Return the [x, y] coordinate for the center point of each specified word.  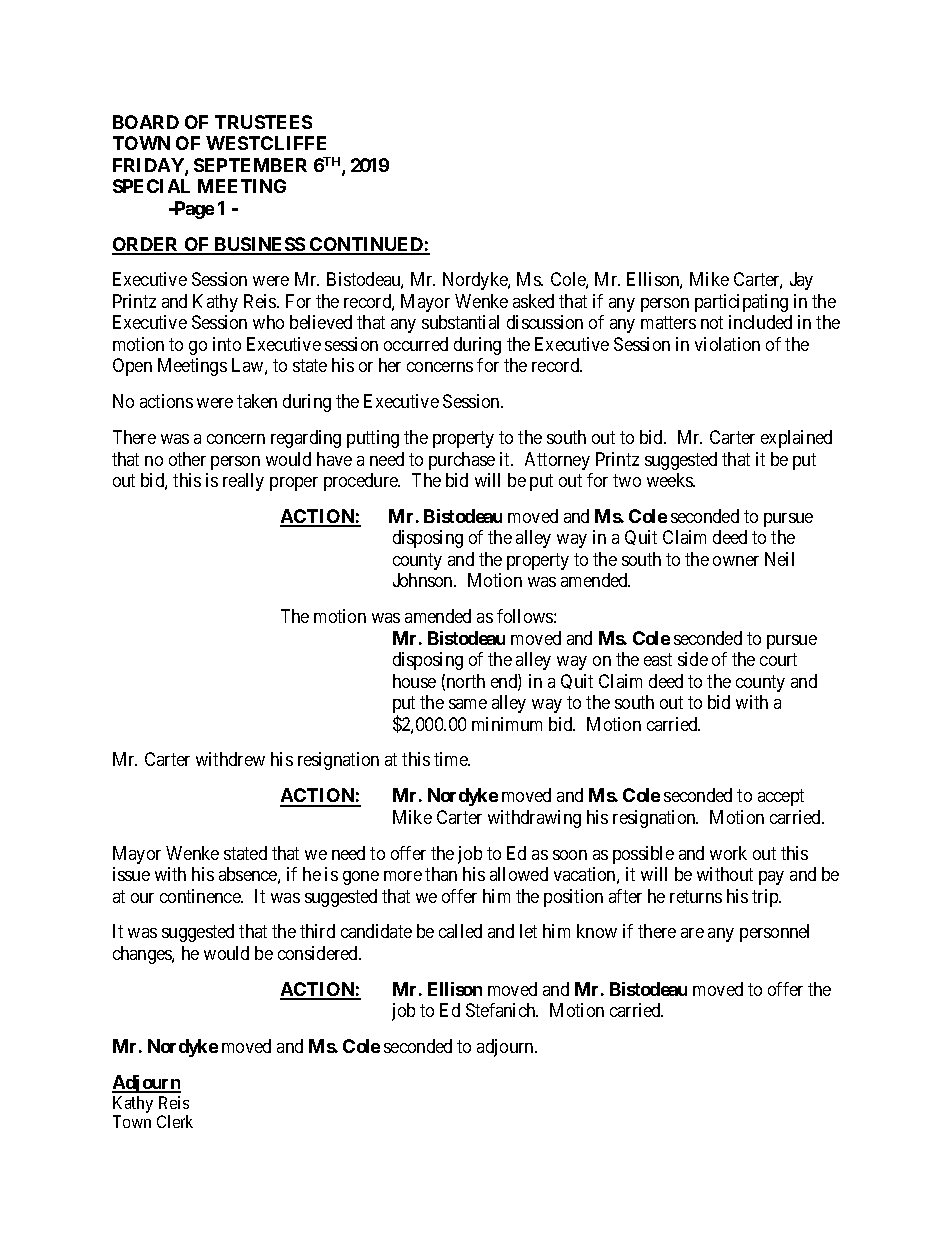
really [243, 482]
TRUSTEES [263, 122]
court [778, 659]
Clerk [175, 1121]
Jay [801, 281]
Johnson [424, 580]
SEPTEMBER [250, 165]
